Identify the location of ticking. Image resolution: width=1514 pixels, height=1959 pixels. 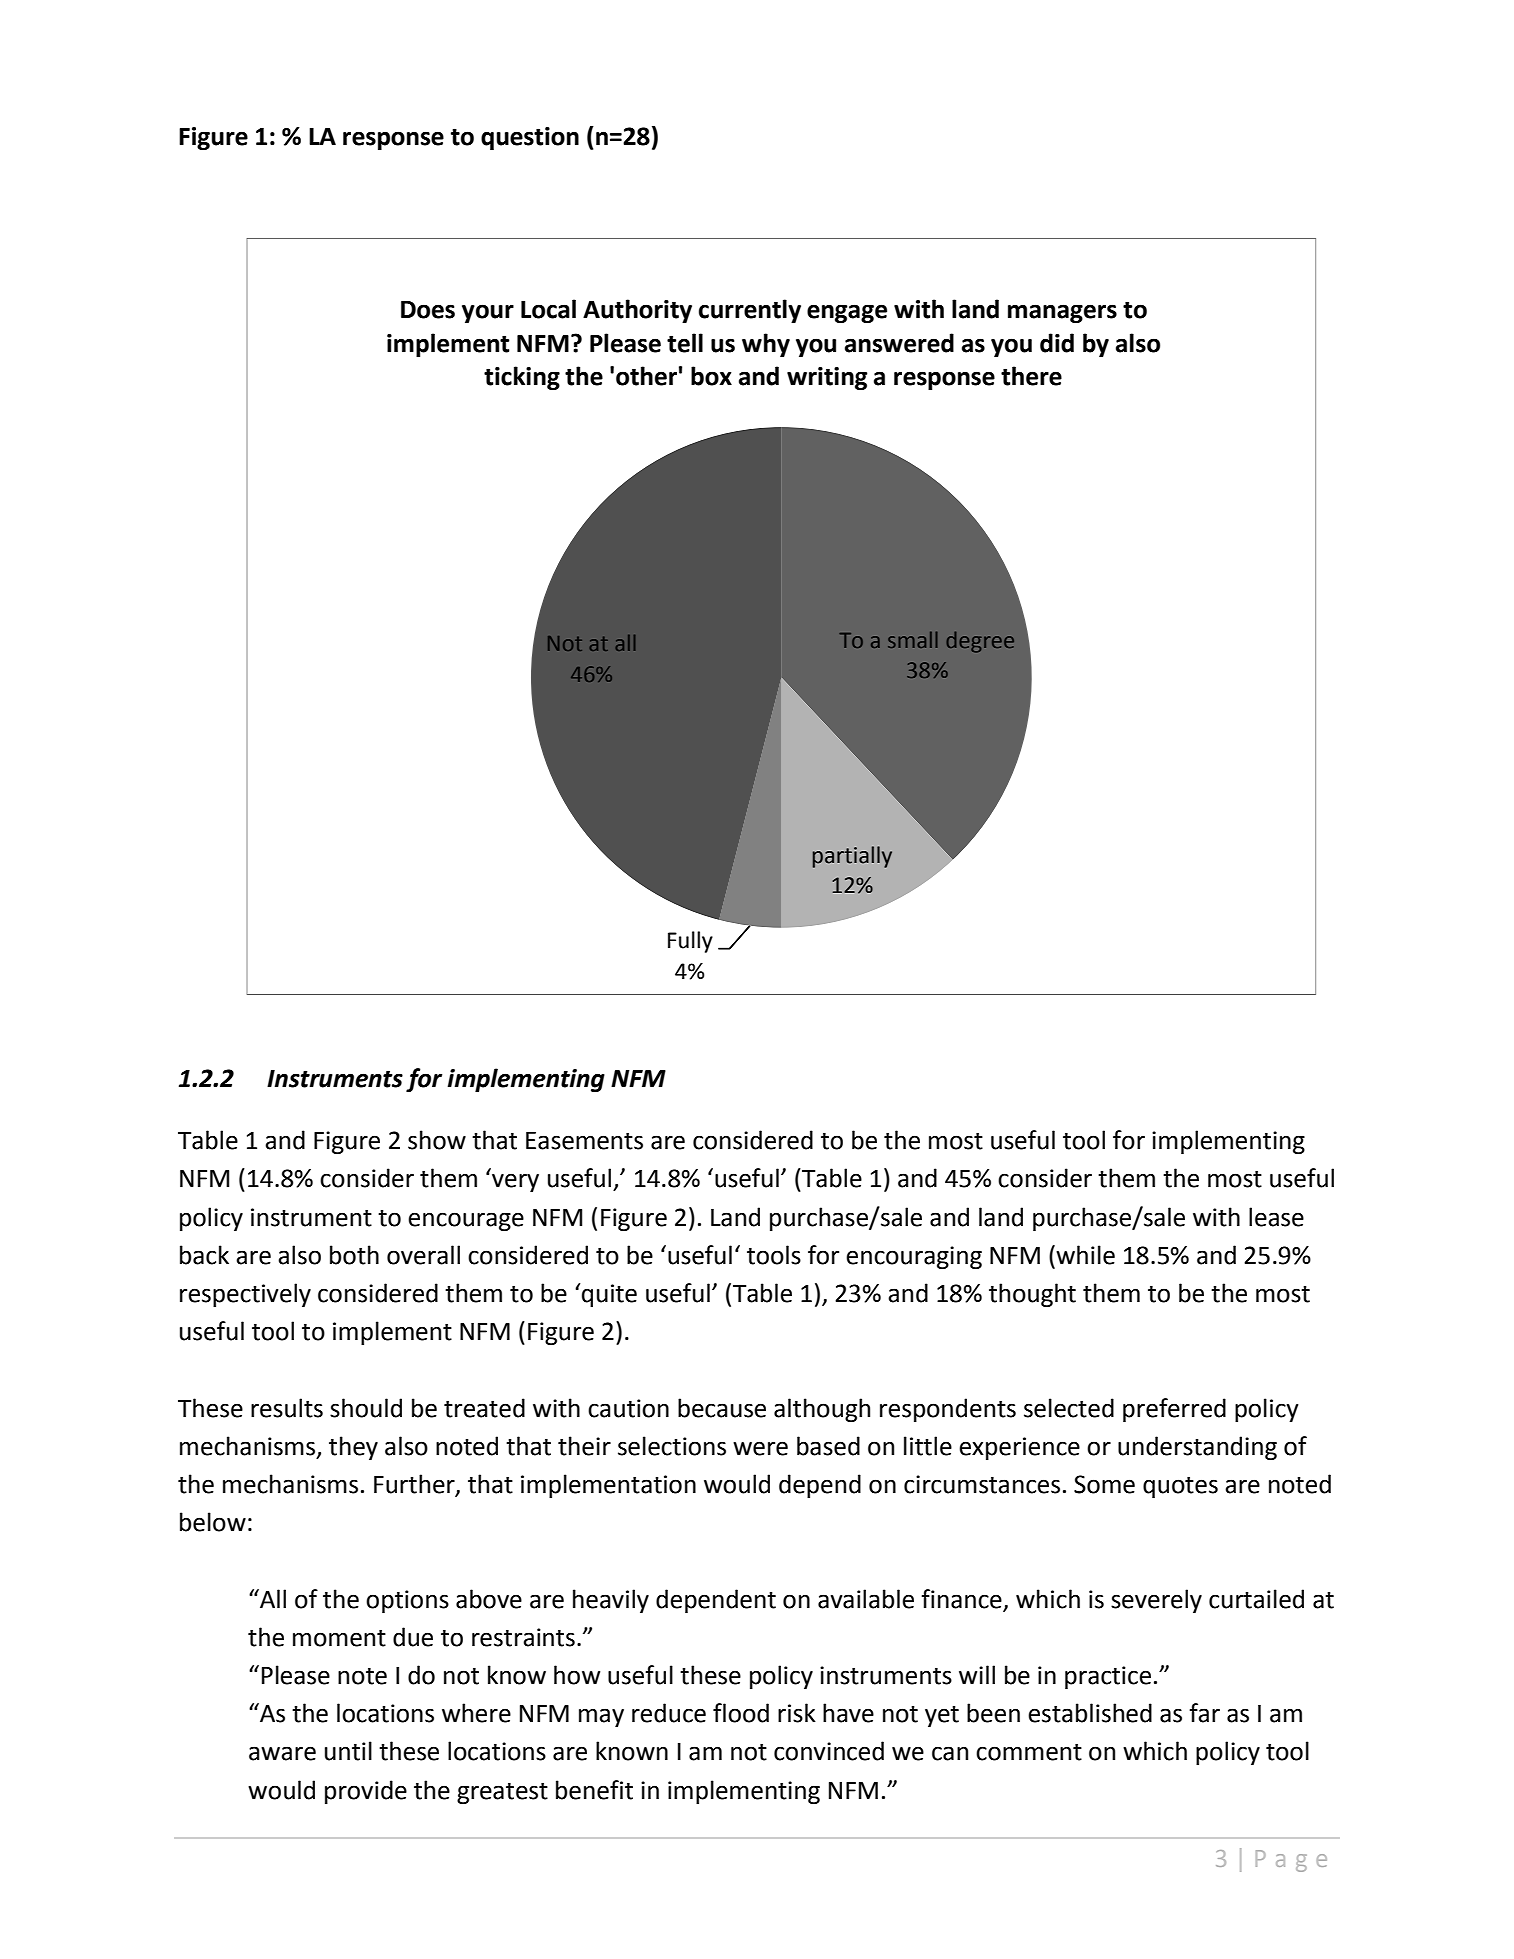
(522, 378).
